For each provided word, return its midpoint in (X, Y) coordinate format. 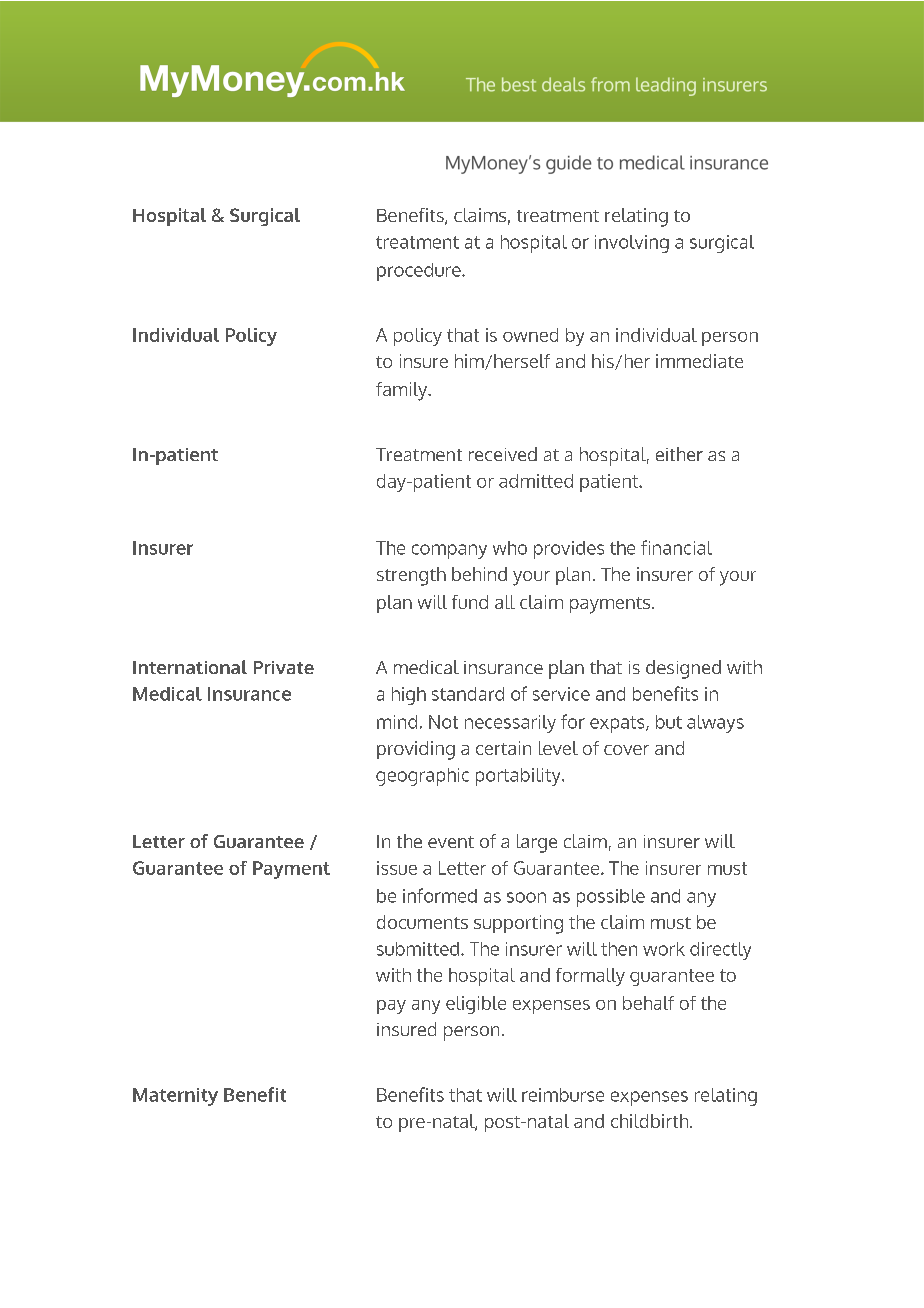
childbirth (651, 1121)
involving (632, 244)
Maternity (175, 1097)
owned (530, 335)
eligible (476, 1005)
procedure (420, 272)
